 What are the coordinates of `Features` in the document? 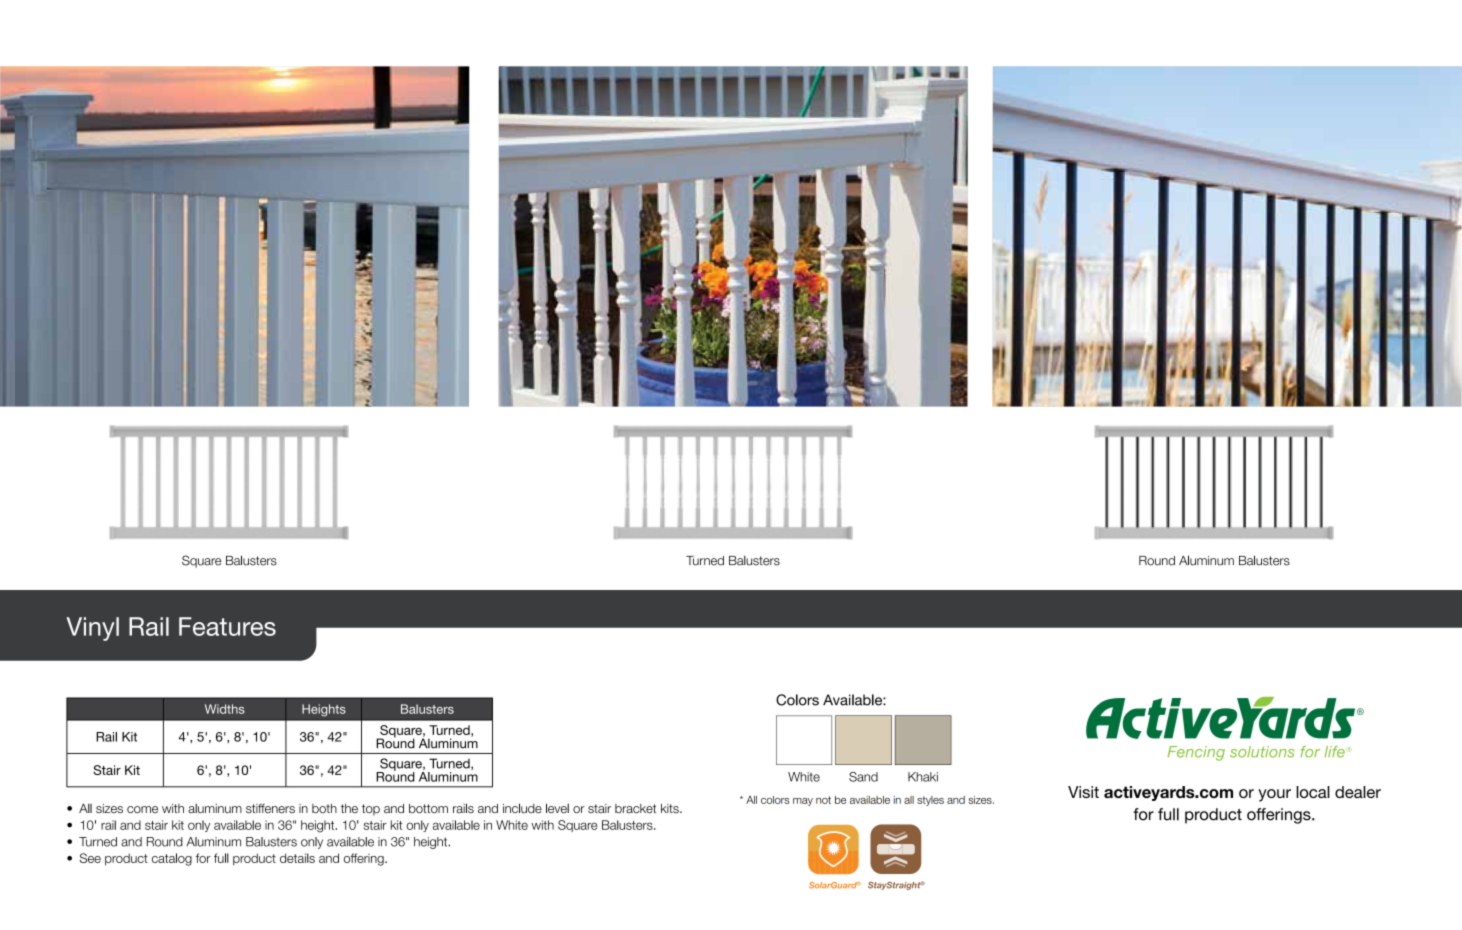 It's located at (227, 626).
